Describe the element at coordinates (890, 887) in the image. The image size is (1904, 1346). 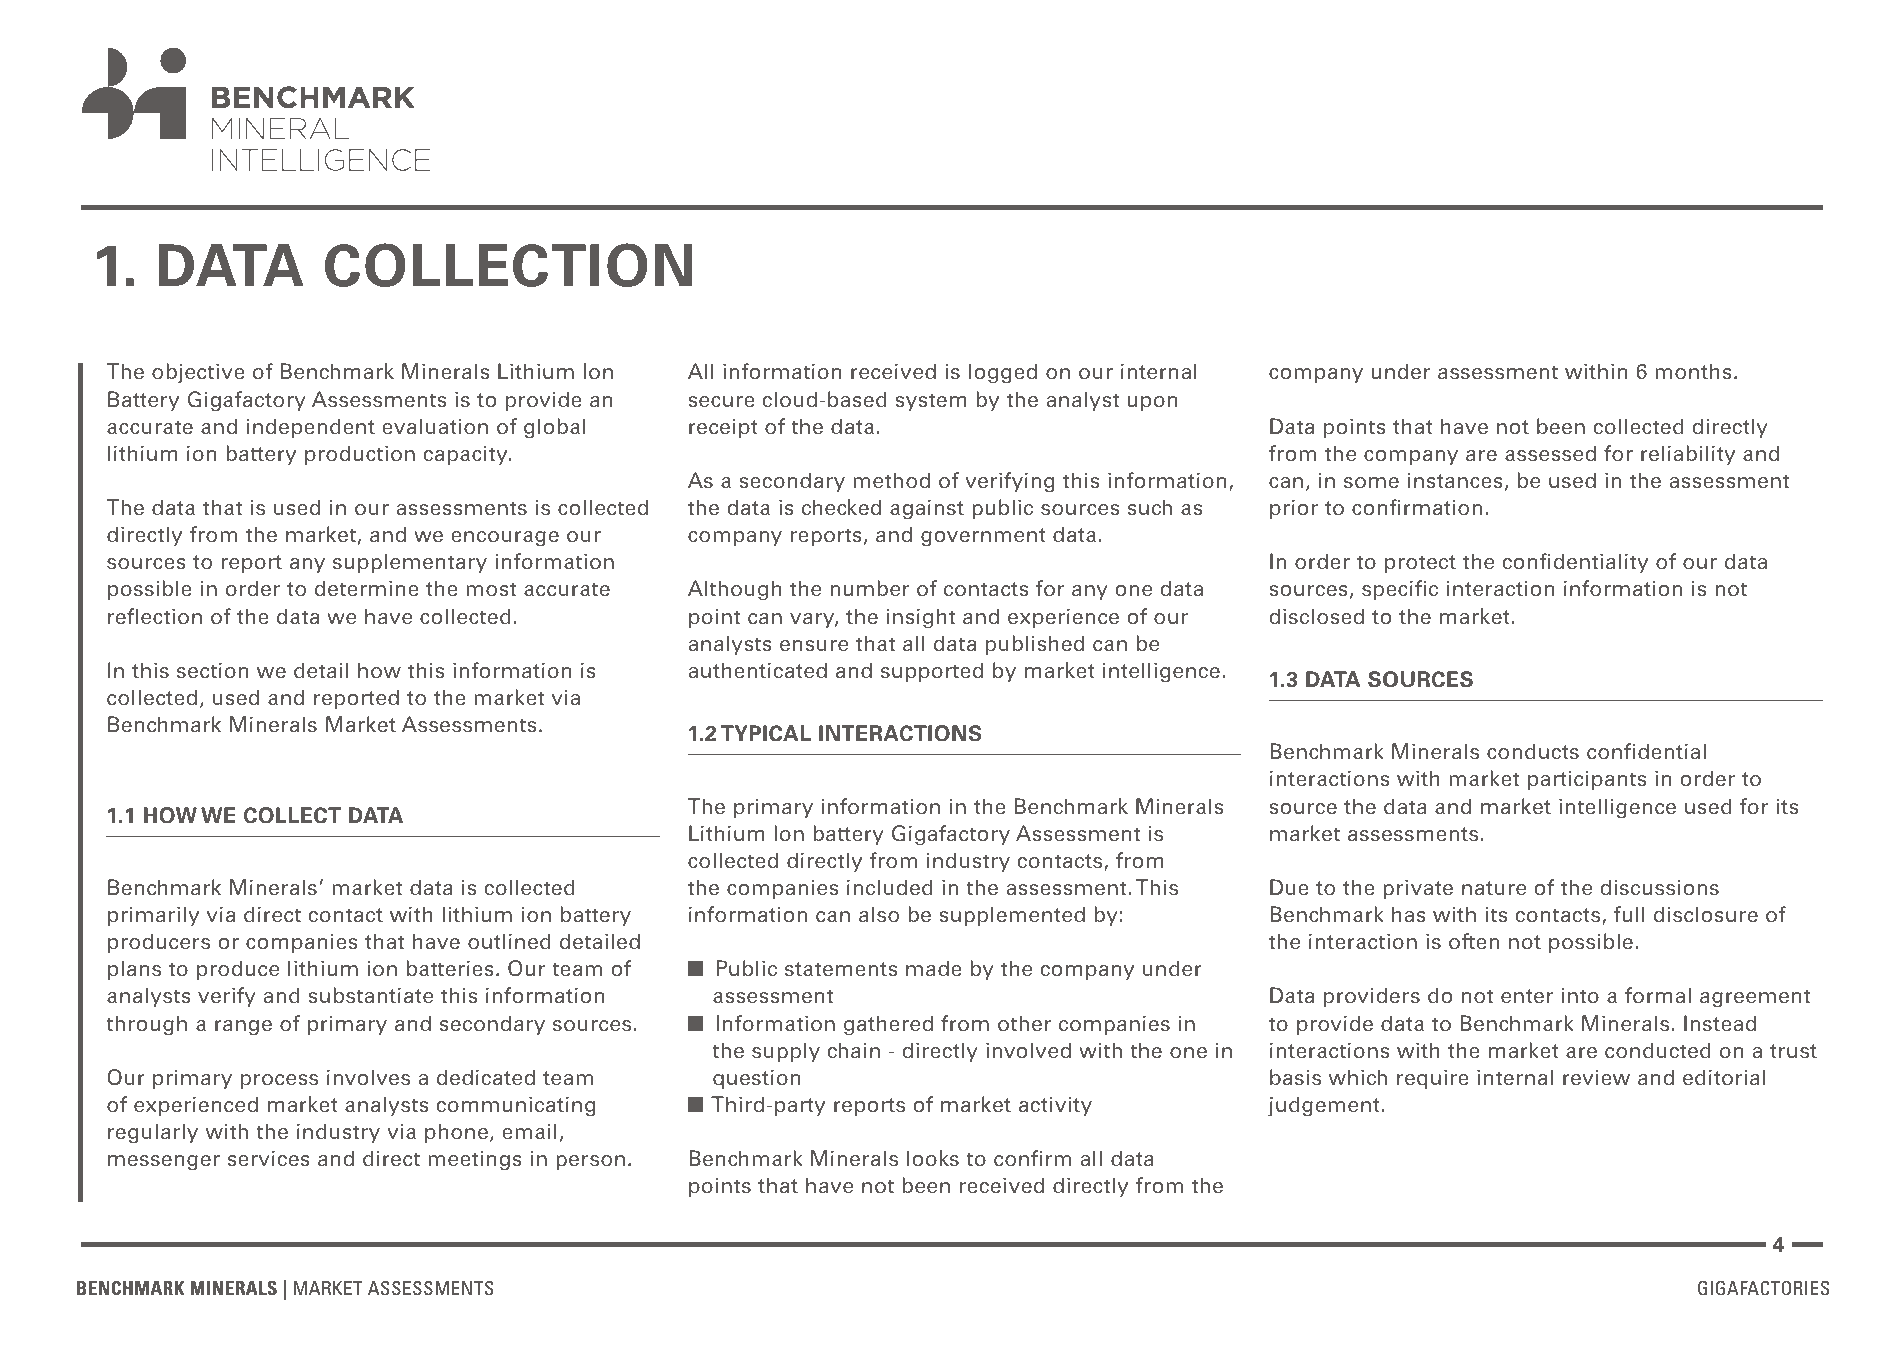
I see `included` at that location.
